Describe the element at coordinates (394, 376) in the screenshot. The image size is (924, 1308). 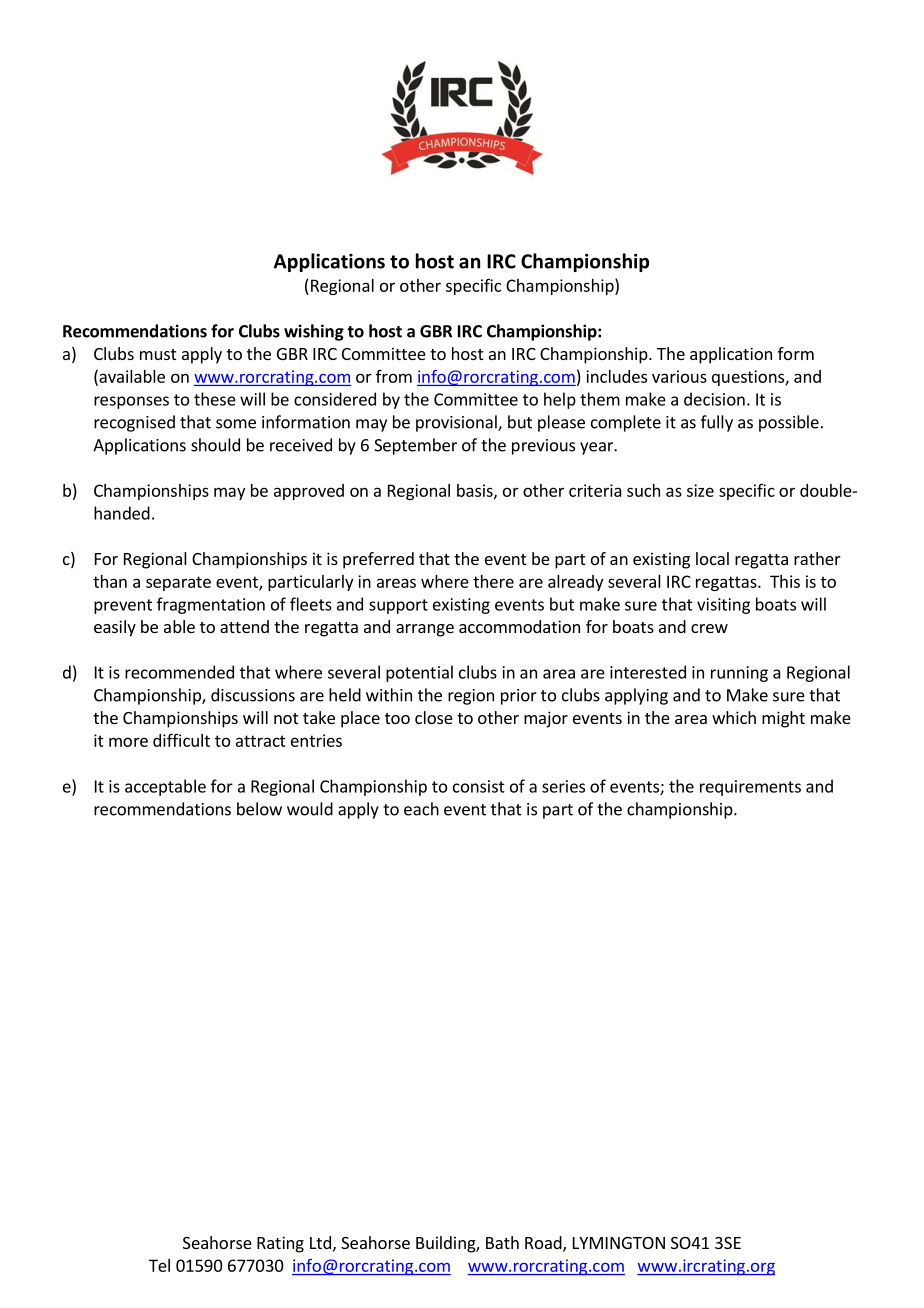
I see `from` at that location.
